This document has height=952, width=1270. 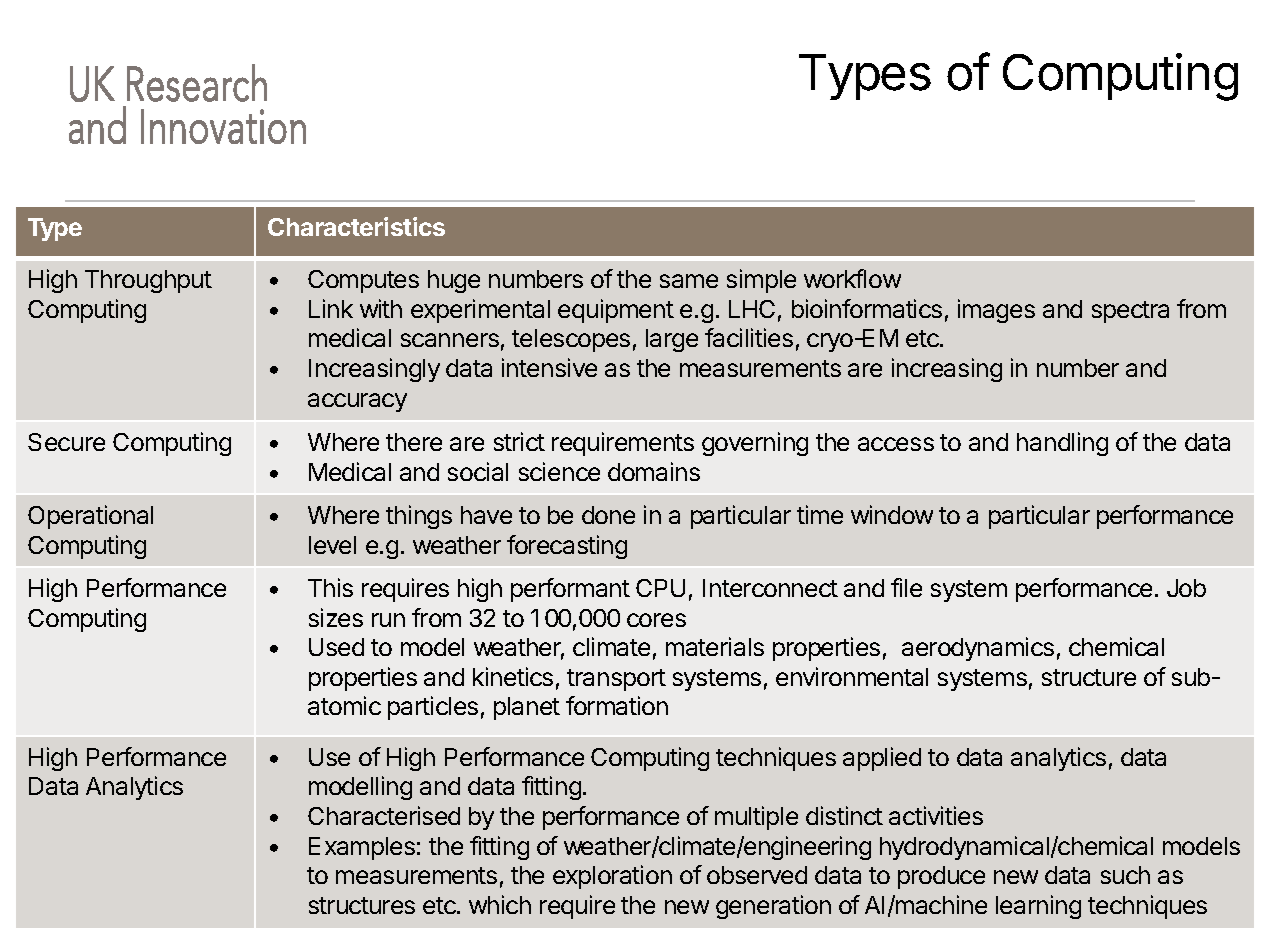 What do you see at coordinates (689, 281) in the document?
I see `same` at bounding box center [689, 281].
